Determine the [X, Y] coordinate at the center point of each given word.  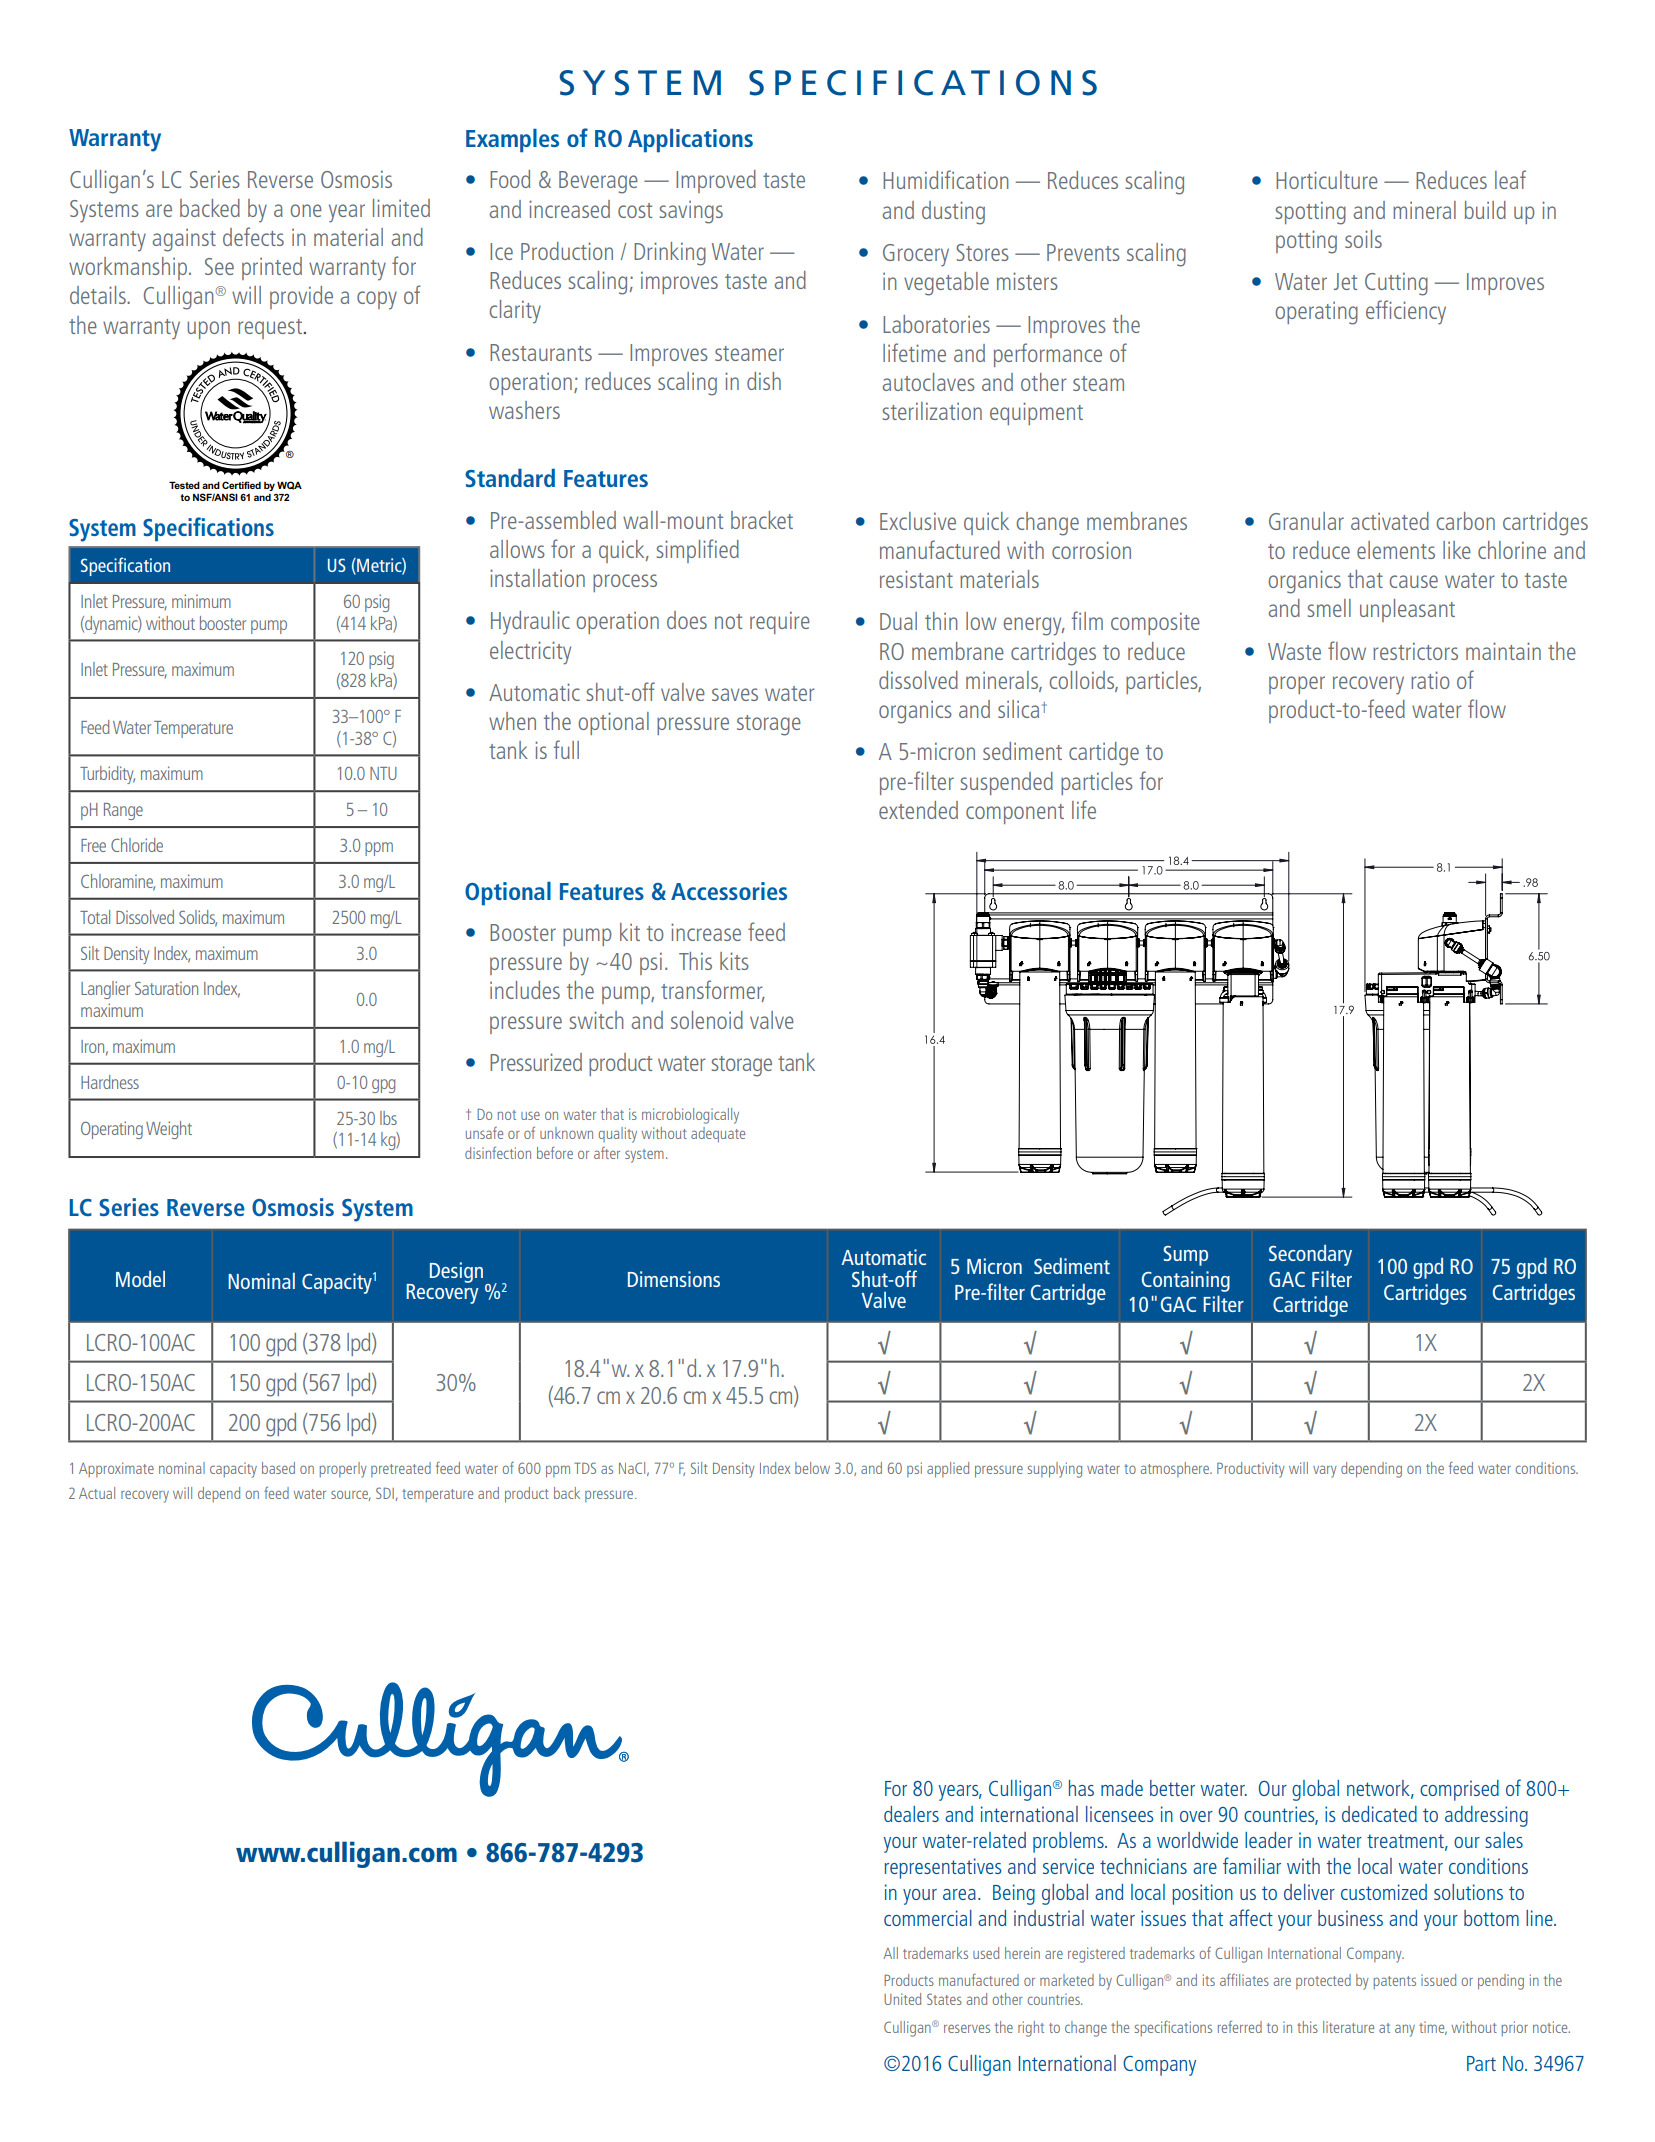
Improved [716, 181]
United [902, 1999]
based [278, 1468]
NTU [383, 773]
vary [1325, 1471]
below [812, 1468]
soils [1363, 239]
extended [918, 810]
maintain [1503, 651]
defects [253, 236]
